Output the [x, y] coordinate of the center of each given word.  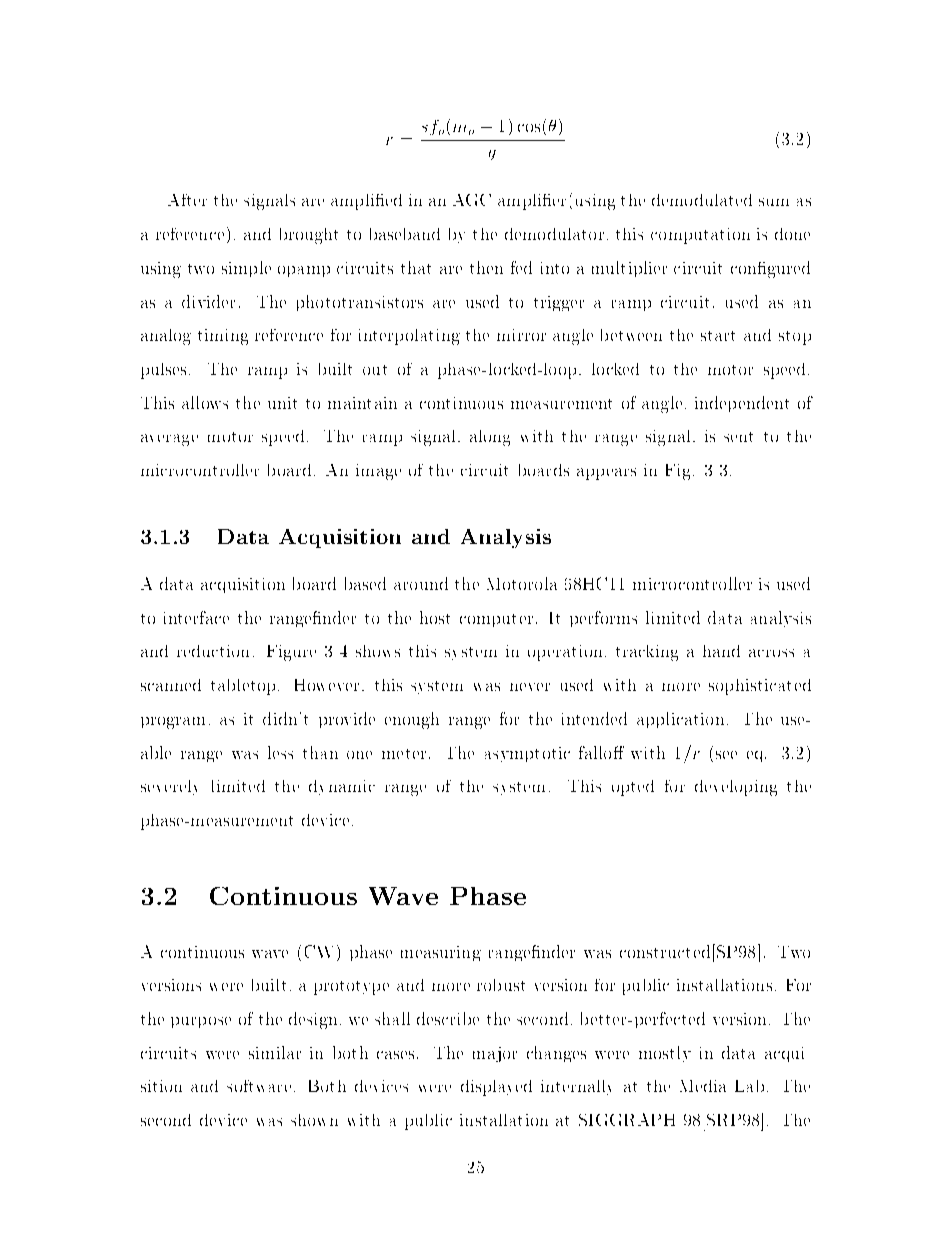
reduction [213, 651]
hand [721, 651]
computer [496, 620]
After [187, 200]
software [259, 1086]
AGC [472, 200]
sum [774, 202]
